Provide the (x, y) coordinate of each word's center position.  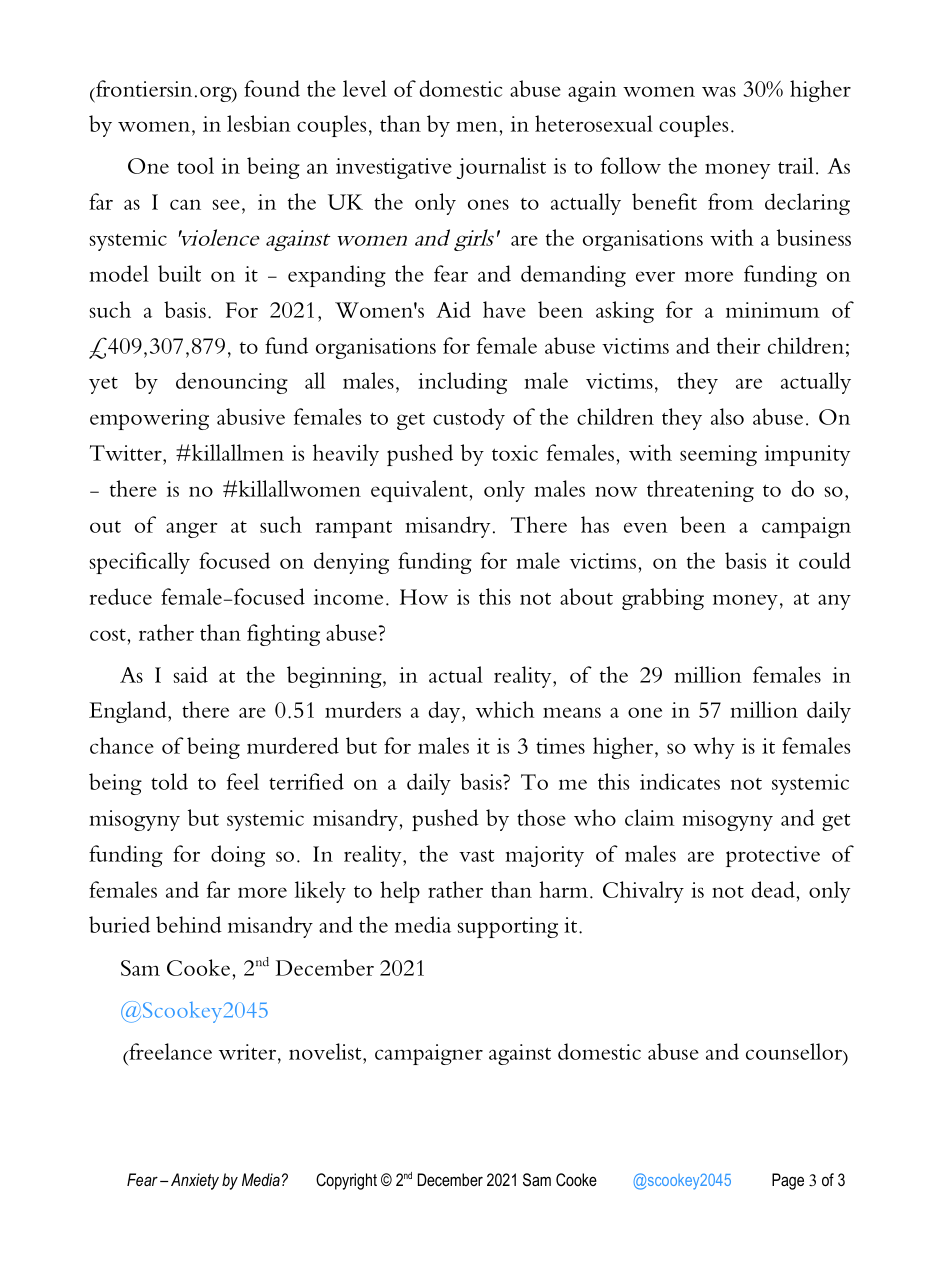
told (169, 781)
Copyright (346, 1181)
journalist (501, 168)
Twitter (127, 453)
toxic (515, 453)
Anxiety (195, 1181)
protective (773, 856)
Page (788, 1181)
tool (195, 165)
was (719, 91)
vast (476, 856)
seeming (718, 455)
